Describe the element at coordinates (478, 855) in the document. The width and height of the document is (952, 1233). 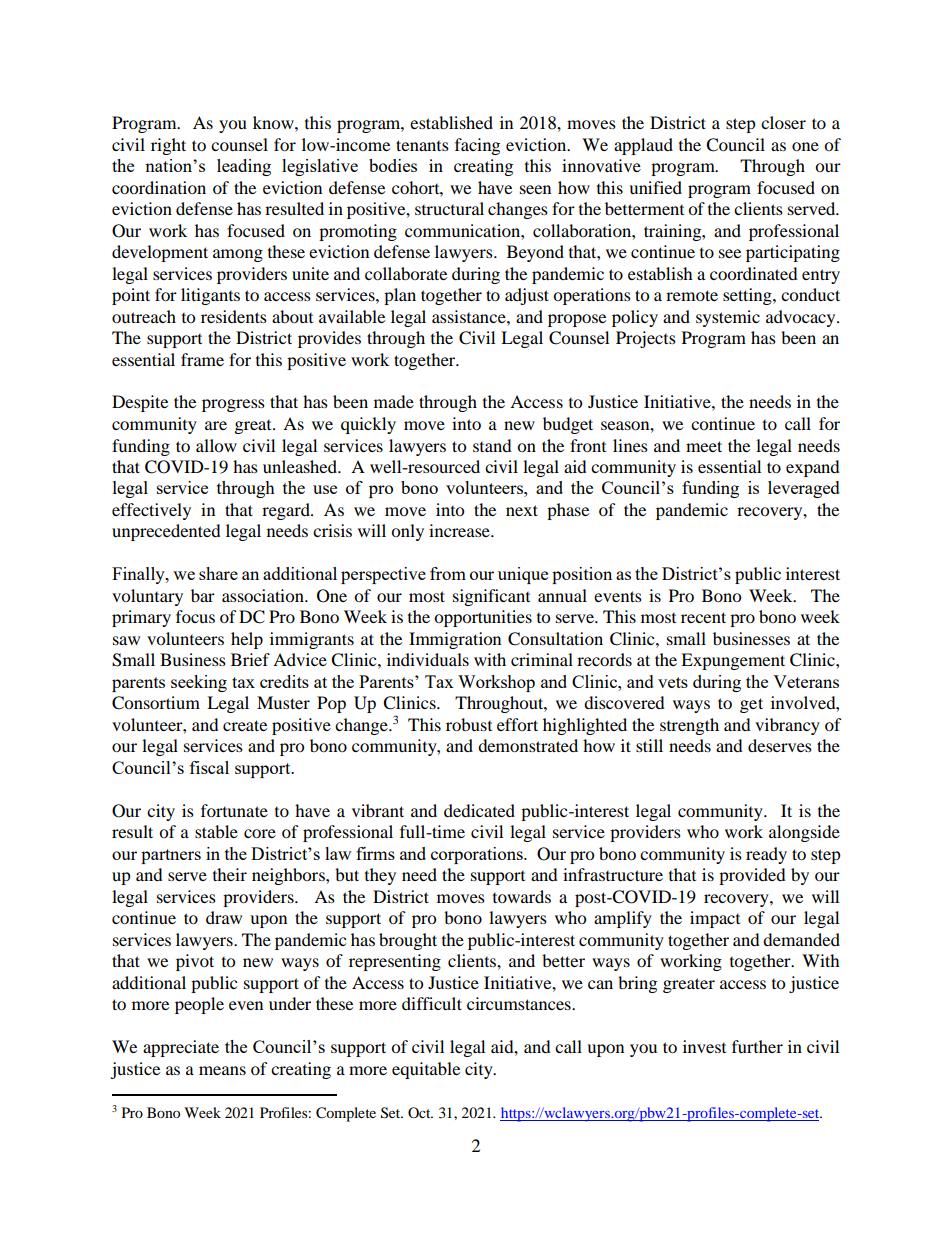
I see `corporations` at that location.
